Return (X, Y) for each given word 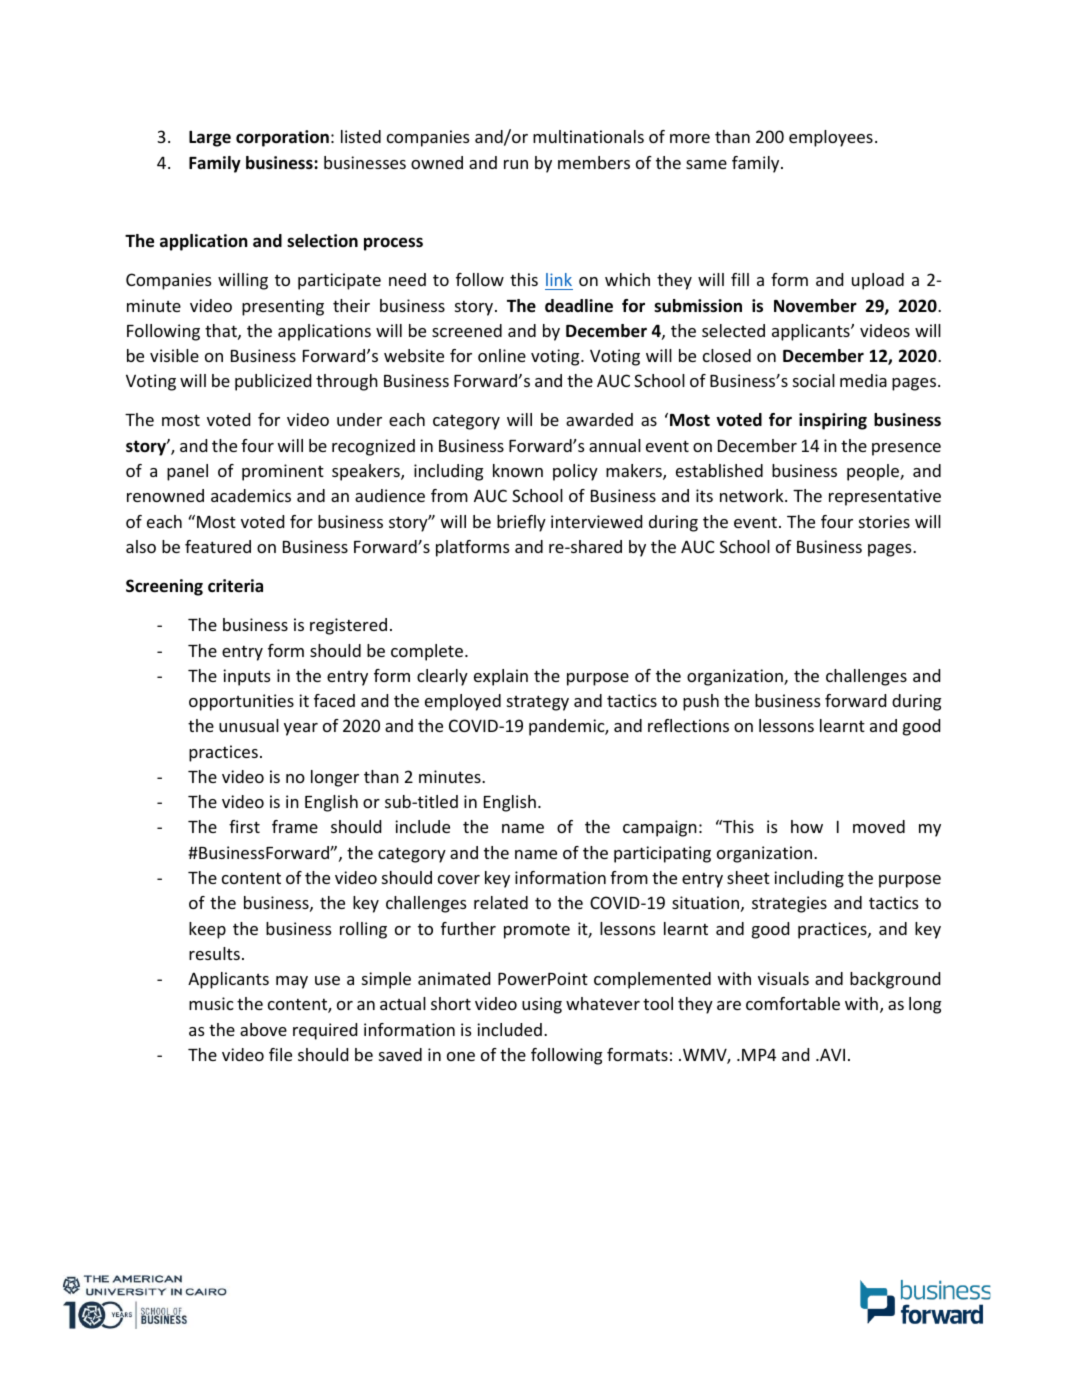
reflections (688, 725)
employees (831, 138)
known (518, 470)
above (263, 1029)
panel (187, 472)
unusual (249, 725)
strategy (538, 703)
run (516, 164)
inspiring (833, 421)
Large (210, 138)
